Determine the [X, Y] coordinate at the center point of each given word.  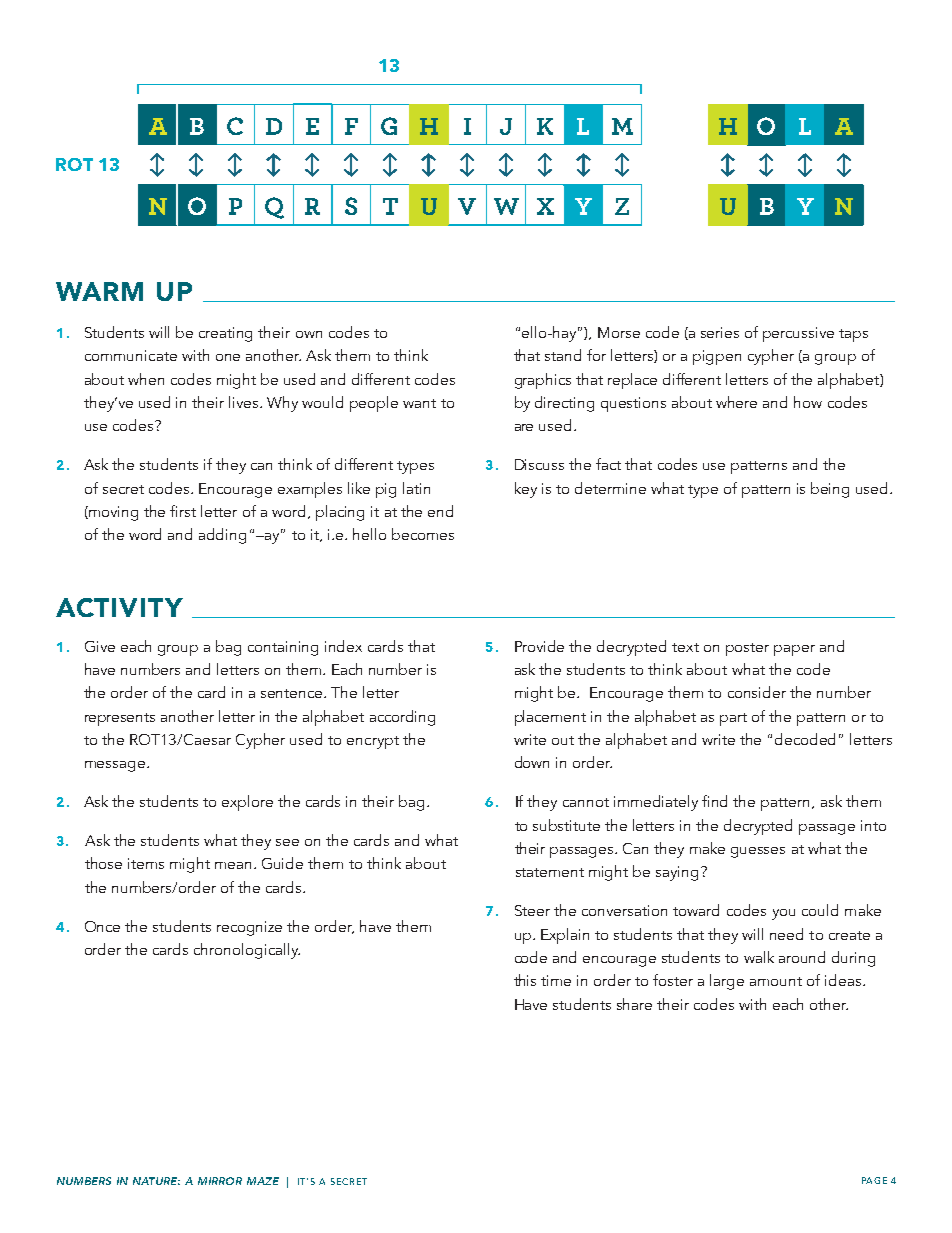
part [733, 719]
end [440, 511]
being [830, 490]
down [532, 762]
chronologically [247, 951]
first [183, 511]
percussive [798, 334]
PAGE [874, 1180]
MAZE [263, 1181]
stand [563, 355]
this [525, 980]
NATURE [156, 1181]
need [786, 934]
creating [225, 334]
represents [120, 719]
